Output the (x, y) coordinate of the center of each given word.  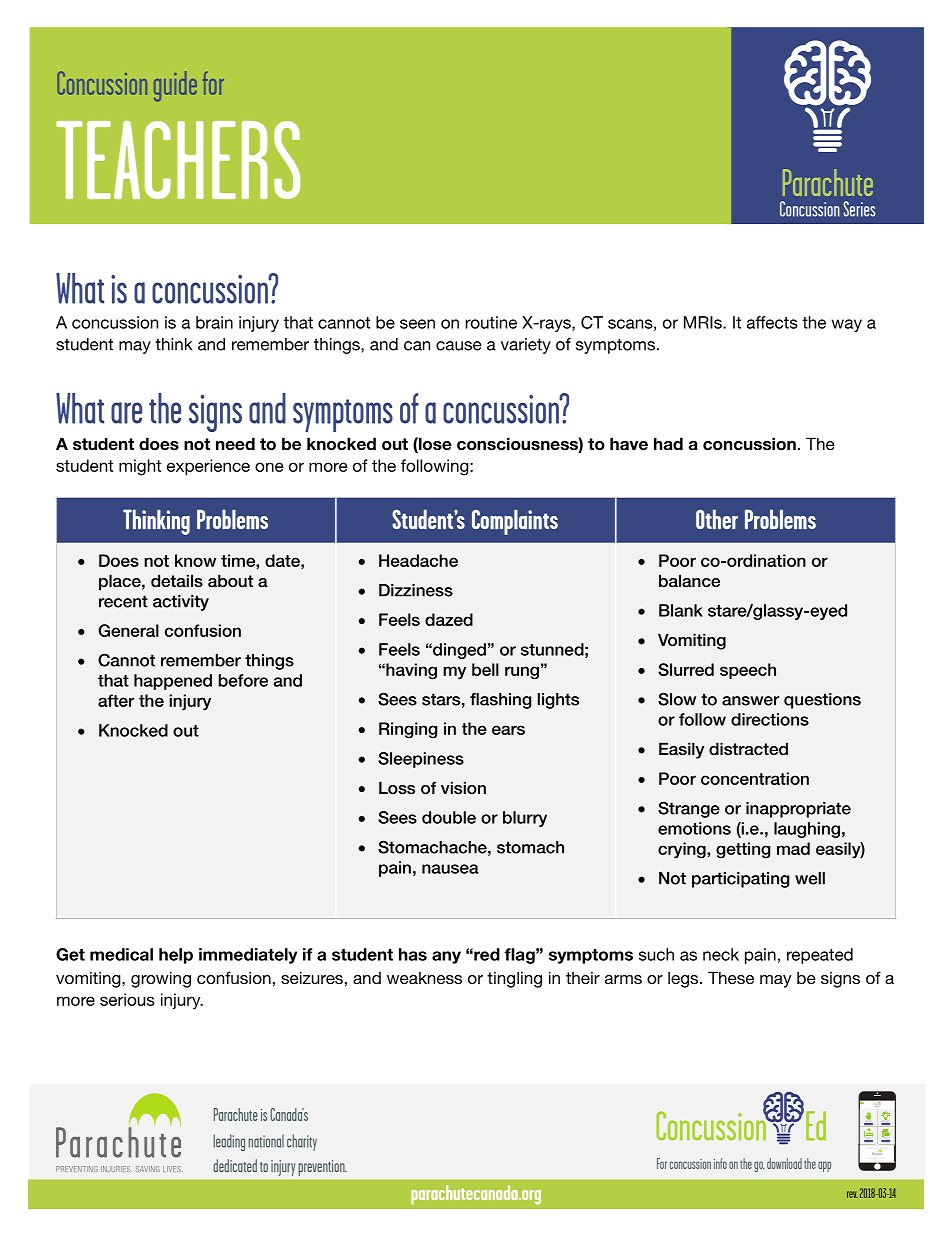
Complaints (515, 522)
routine (491, 322)
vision (463, 788)
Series (859, 209)
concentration (755, 778)
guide (175, 86)
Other (717, 519)
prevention (322, 1168)
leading (229, 1142)
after (116, 700)
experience (208, 467)
